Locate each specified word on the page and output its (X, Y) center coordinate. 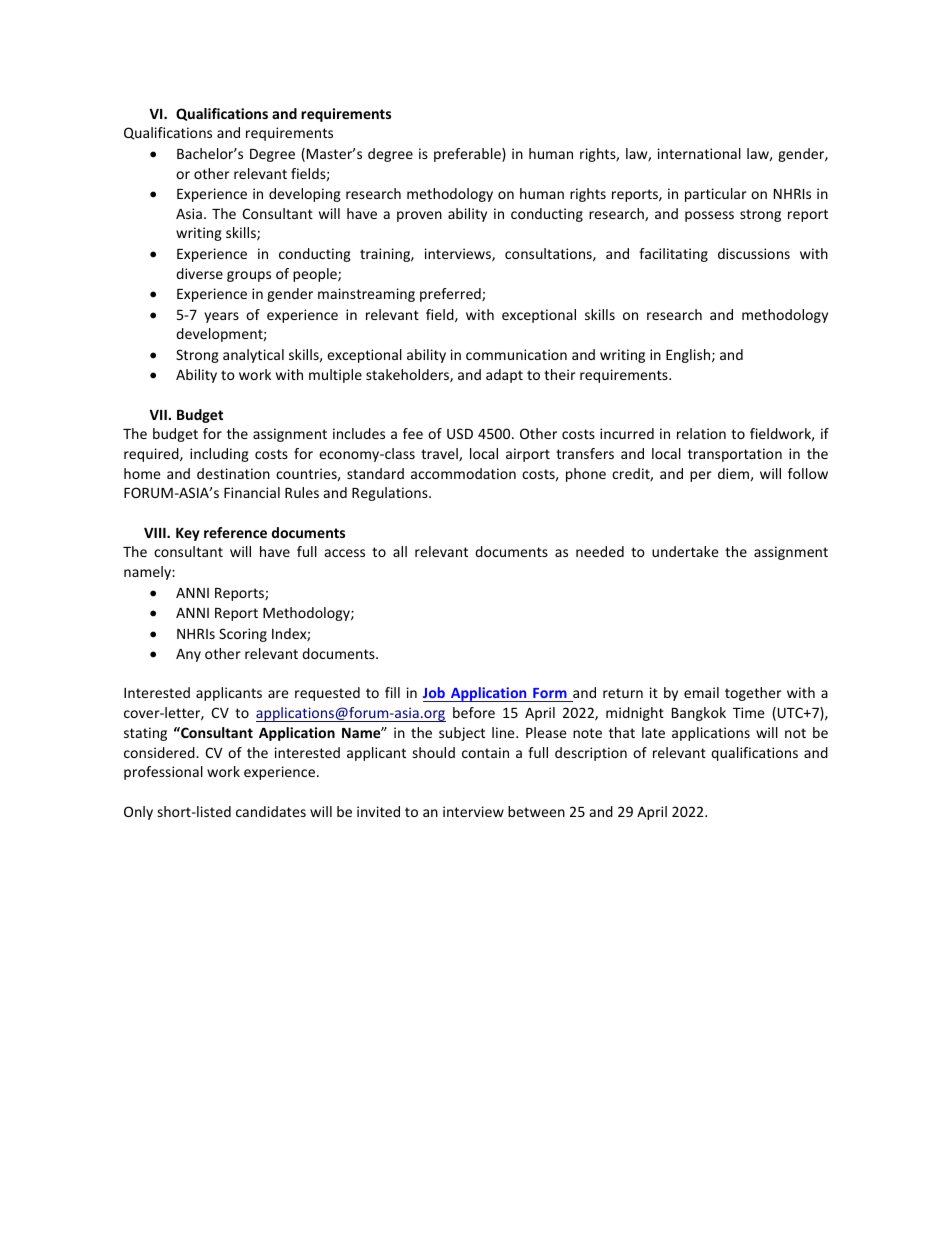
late (653, 732)
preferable (468, 155)
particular (716, 195)
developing (305, 195)
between (536, 811)
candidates (271, 811)
